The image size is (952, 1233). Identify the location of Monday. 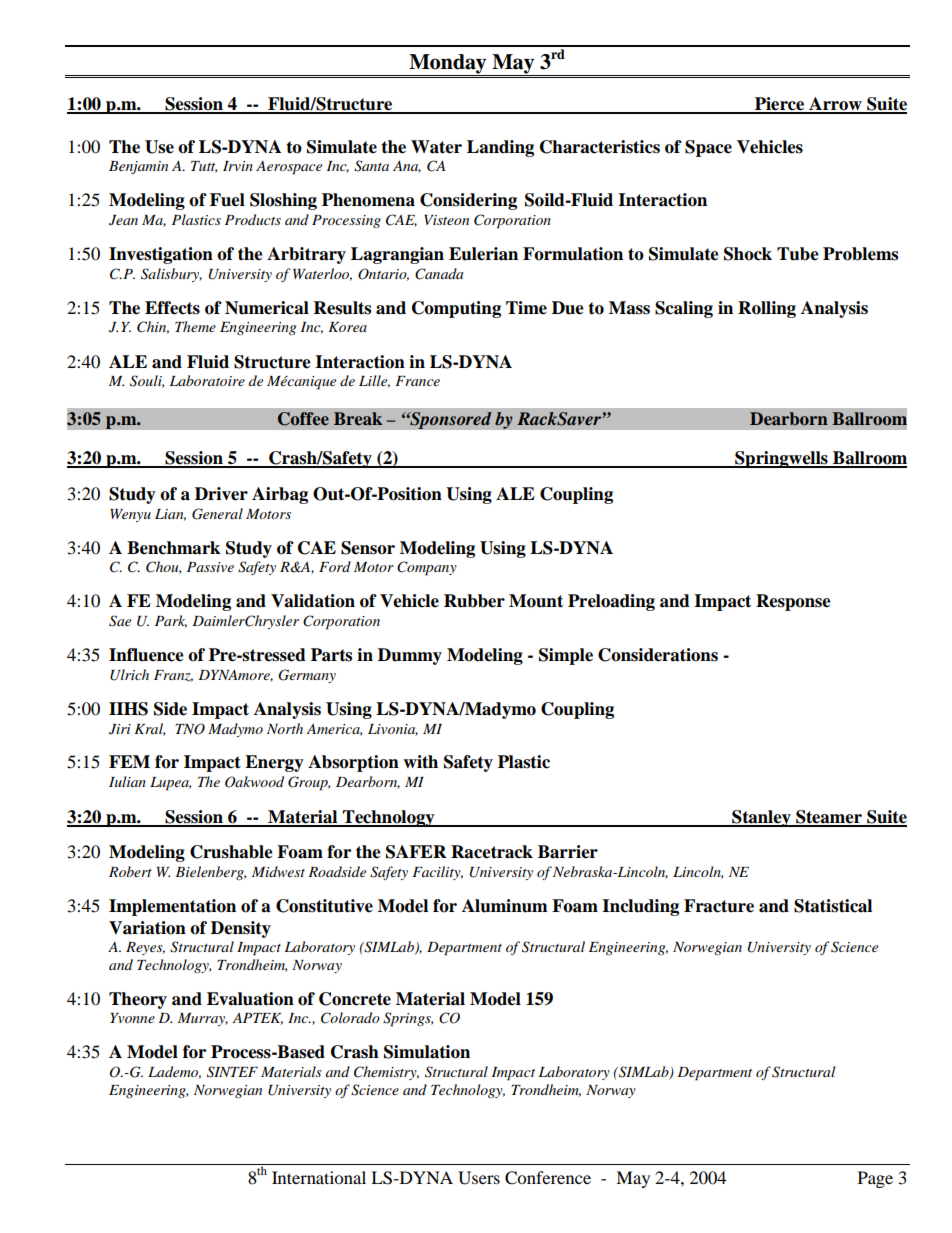
(448, 65).
